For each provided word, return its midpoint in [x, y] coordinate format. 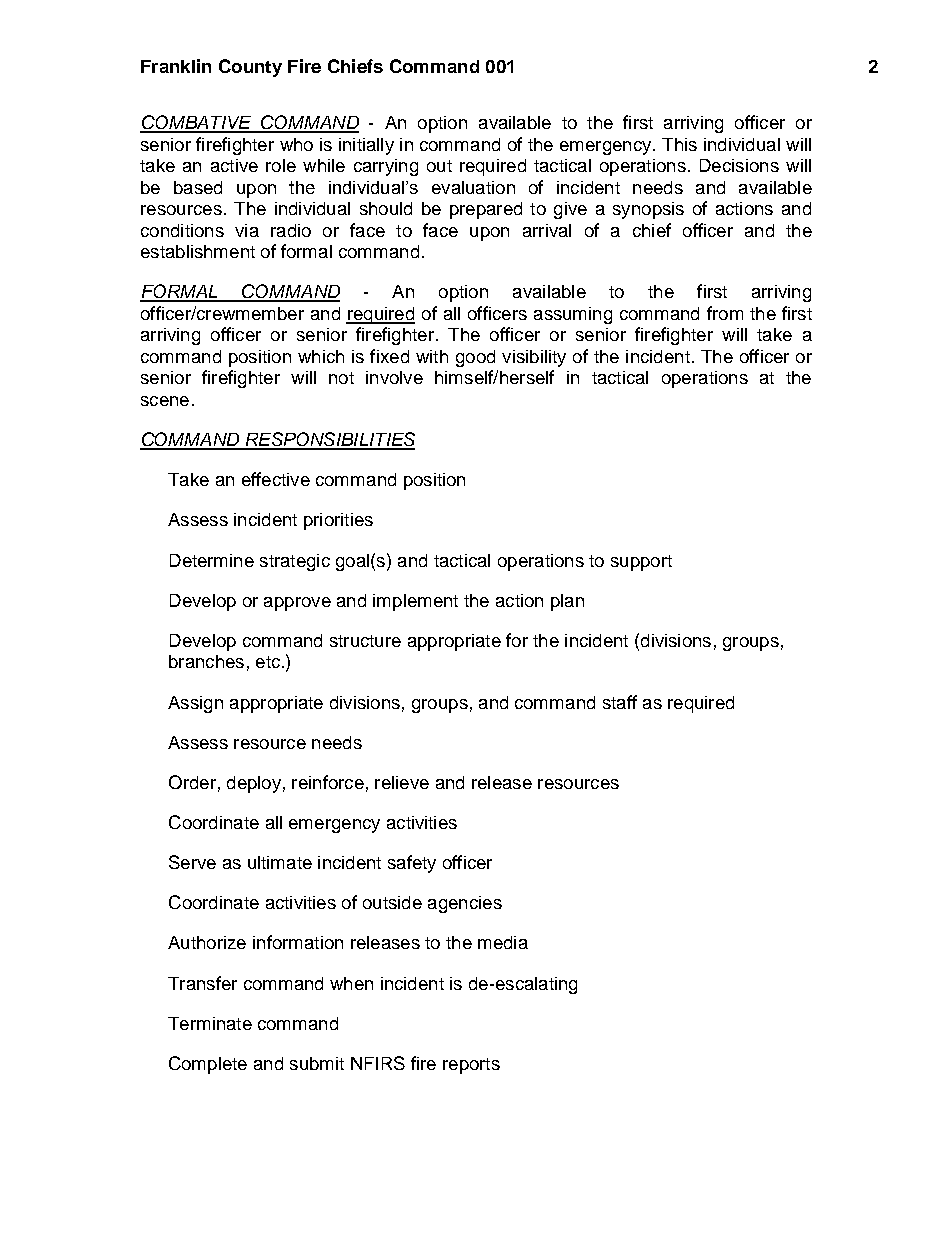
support [641, 563]
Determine [212, 560]
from [725, 313]
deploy [254, 784]
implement [415, 602]
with [432, 356]
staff [620, 702]
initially [366, 146]
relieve [402, 782]
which [321, 356]
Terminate [210, 1023]
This [679, 144]
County [250, 68]
